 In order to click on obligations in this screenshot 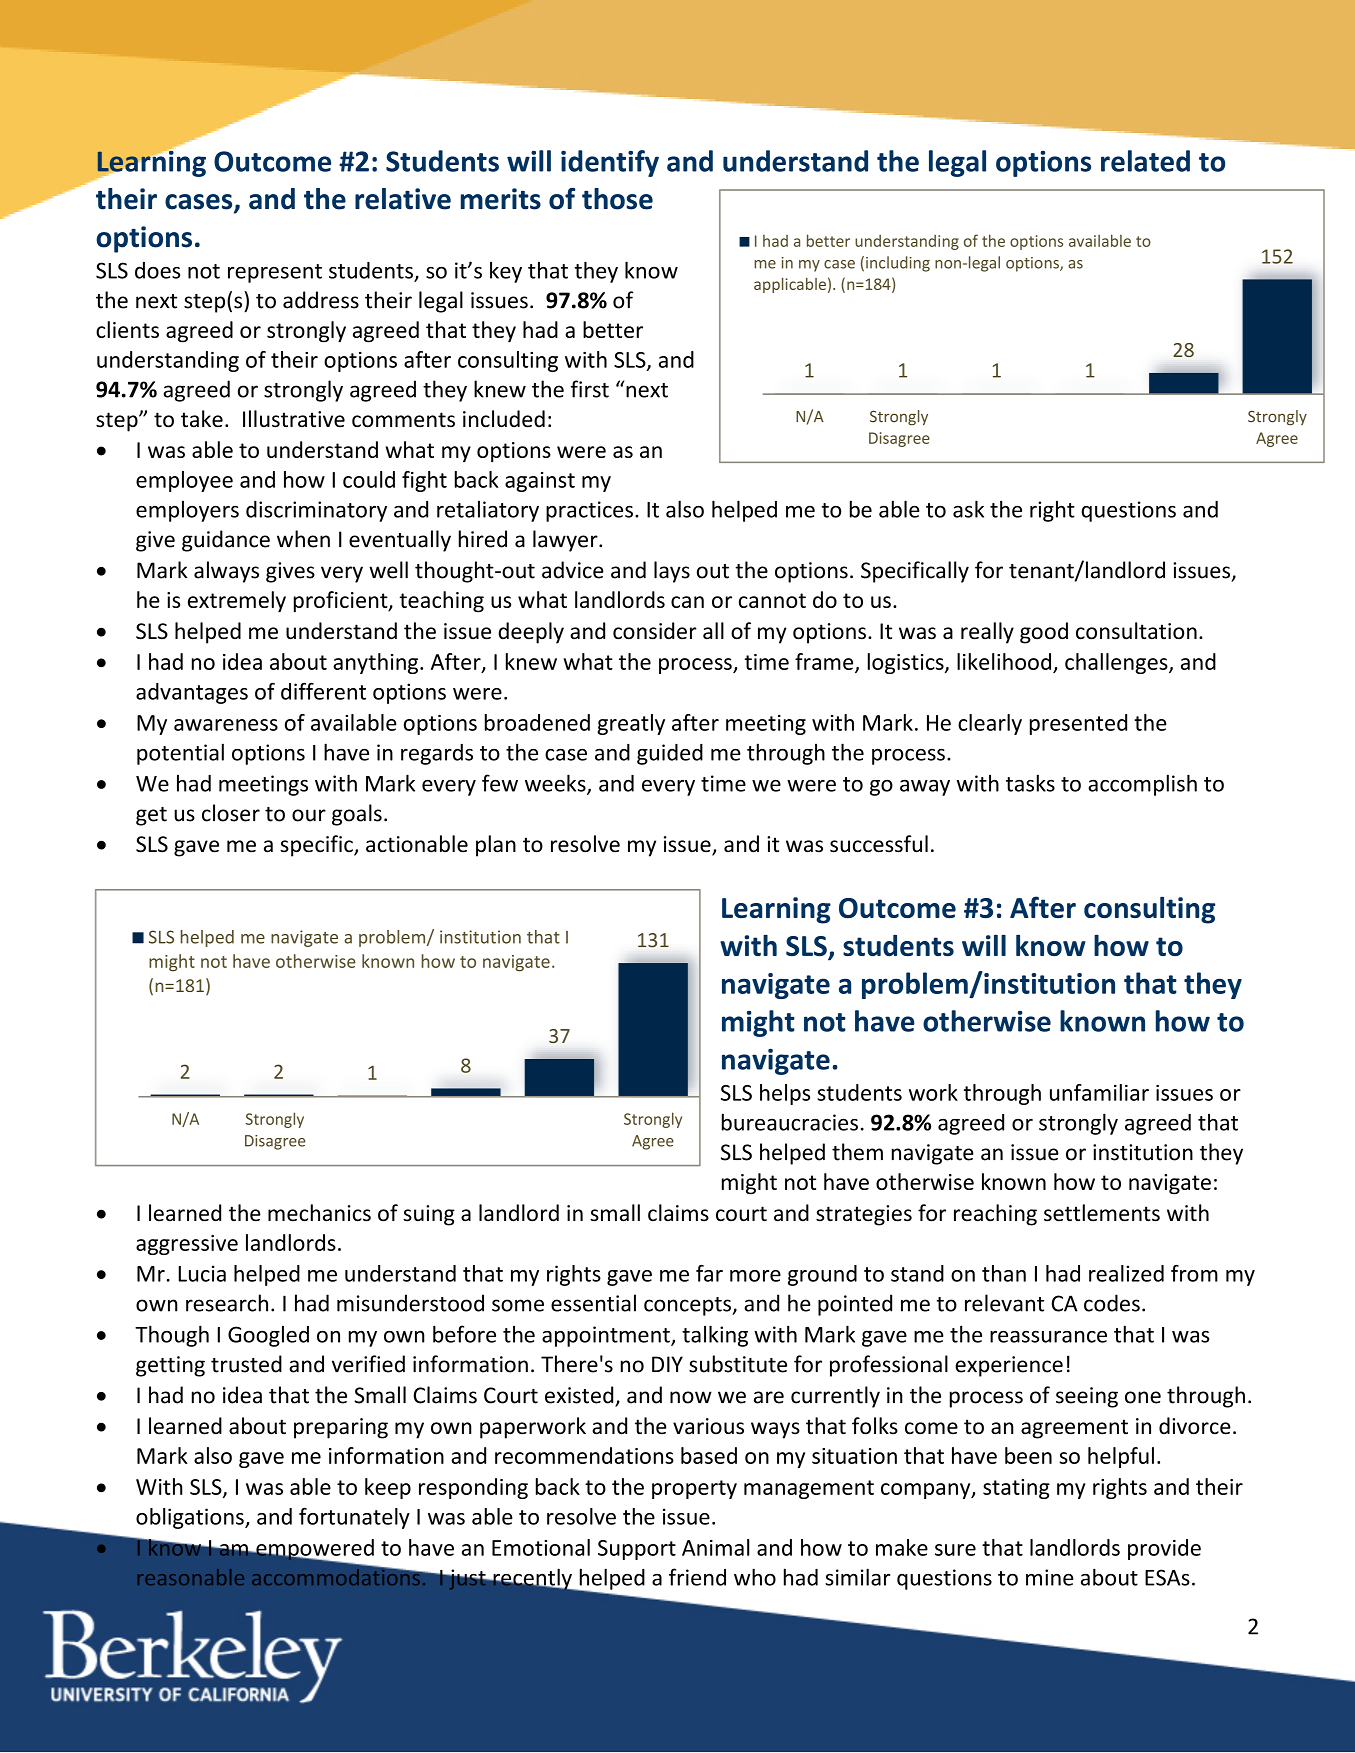, I will do `click(191, 1518)`.
